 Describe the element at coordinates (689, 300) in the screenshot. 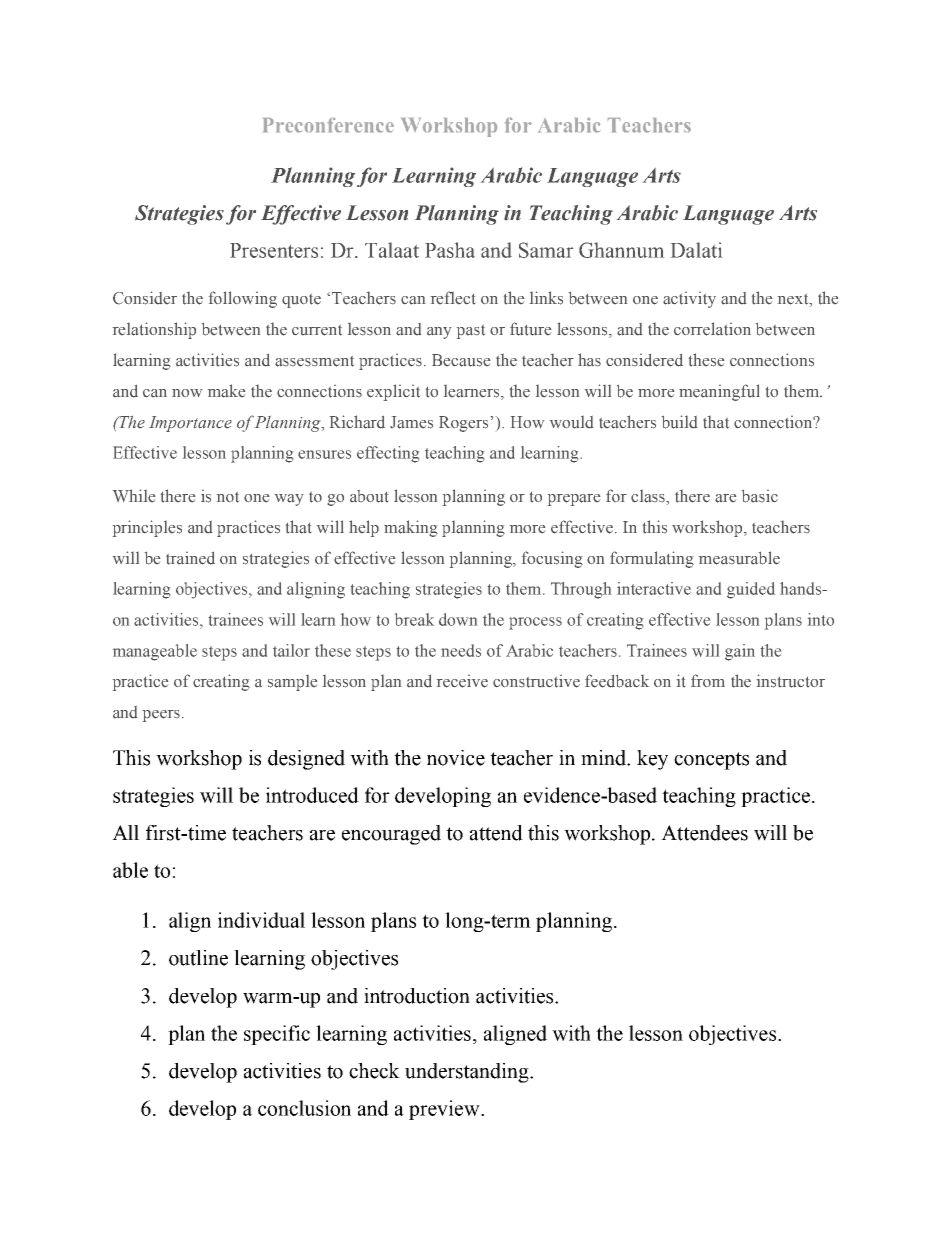

I see `activity` at that location.
